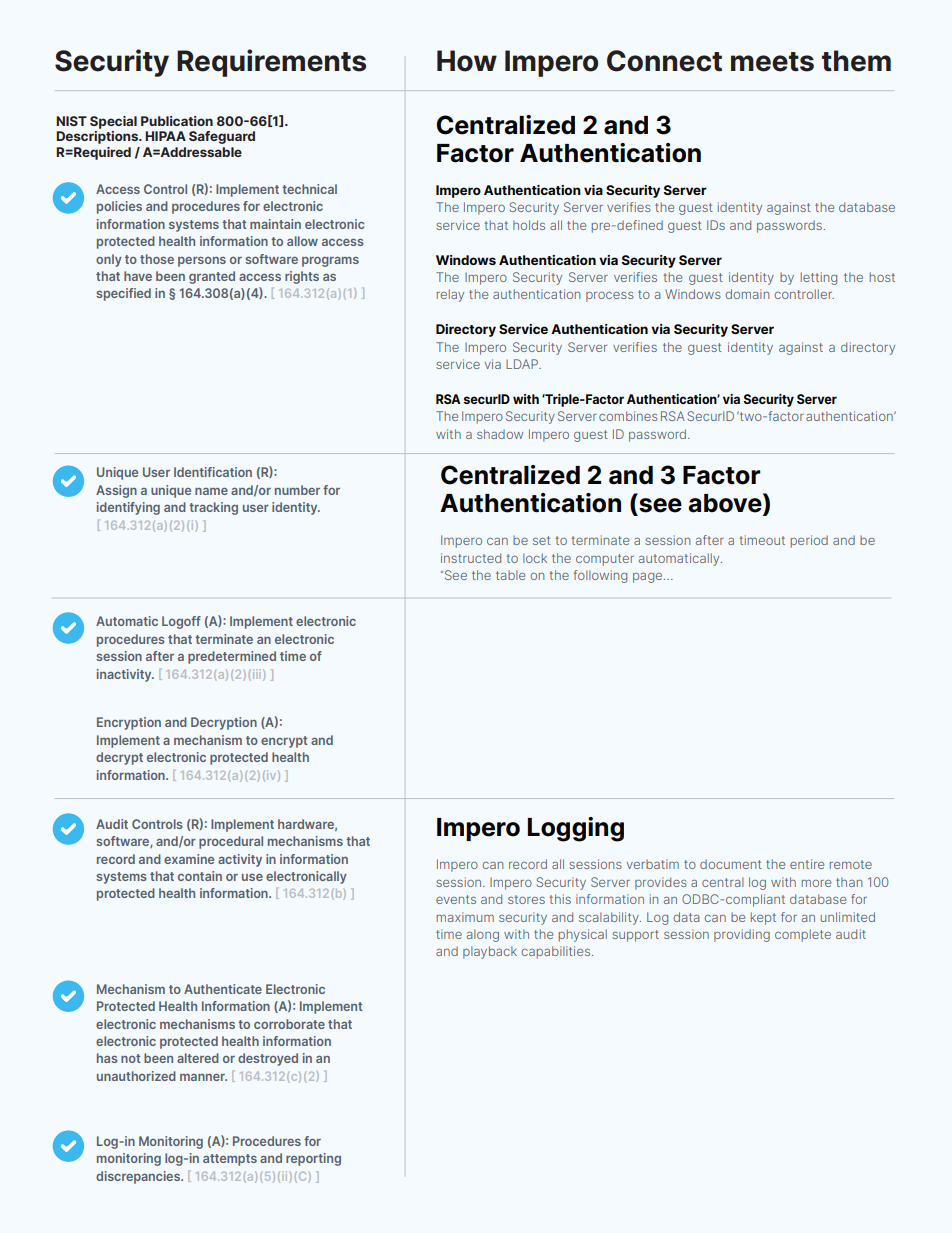 This screenshot has height=1233, width=952. I want to click on LDAP, so click(523, 364).
